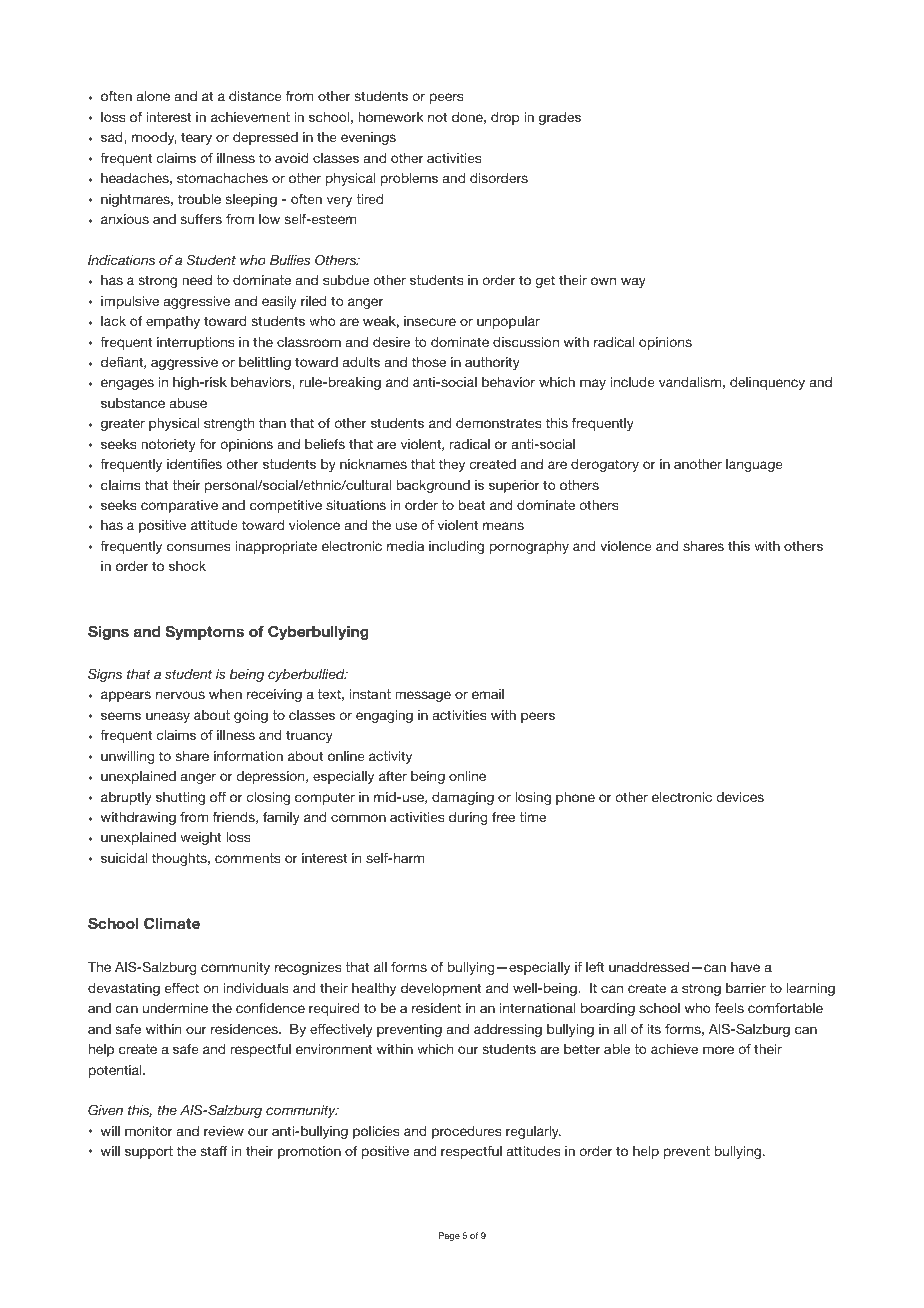 This screenshot has height=1308, width=924. I want to click on support, so click(149, 1152).
